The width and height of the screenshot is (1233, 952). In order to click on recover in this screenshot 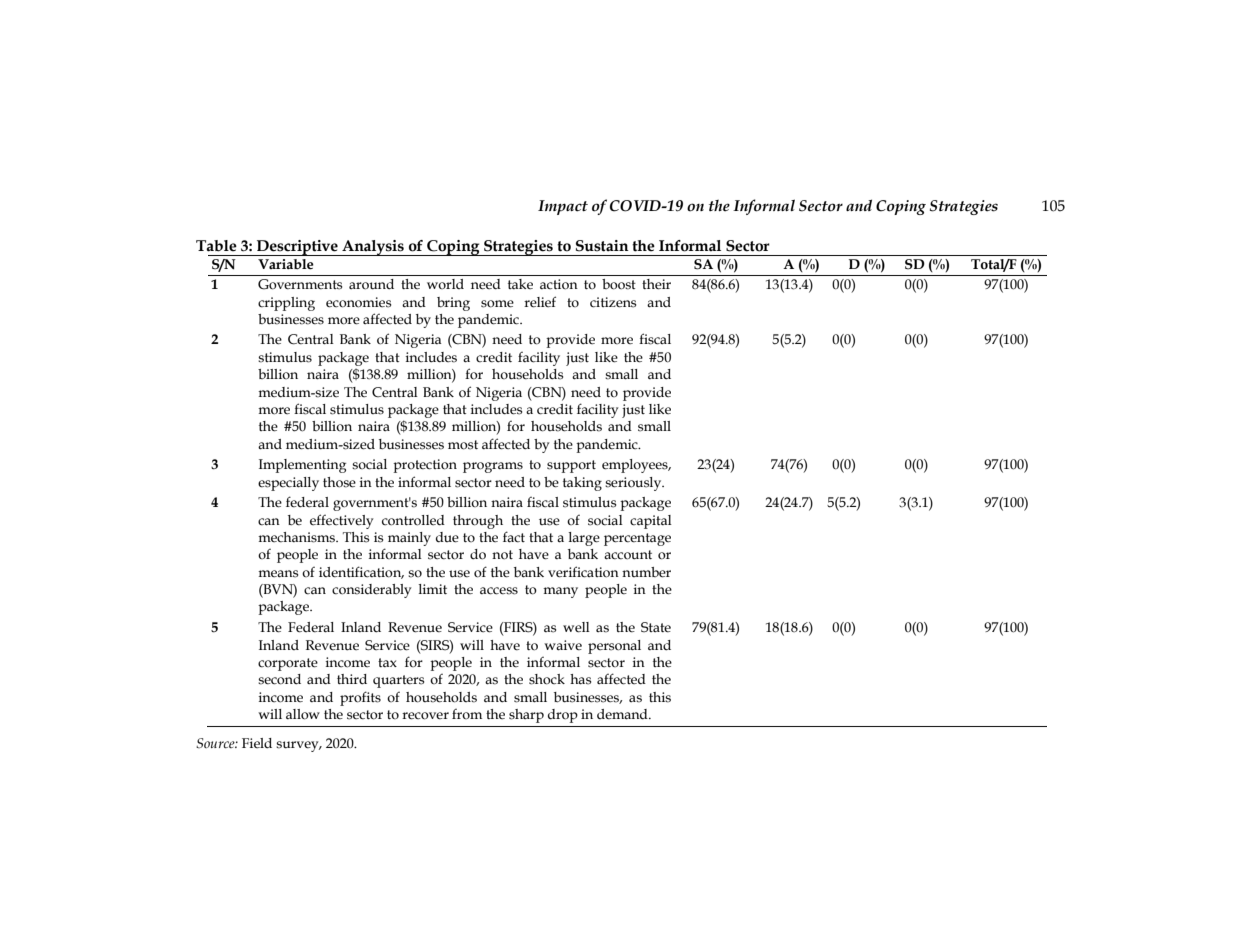, I will do `click(425, 716)`.
